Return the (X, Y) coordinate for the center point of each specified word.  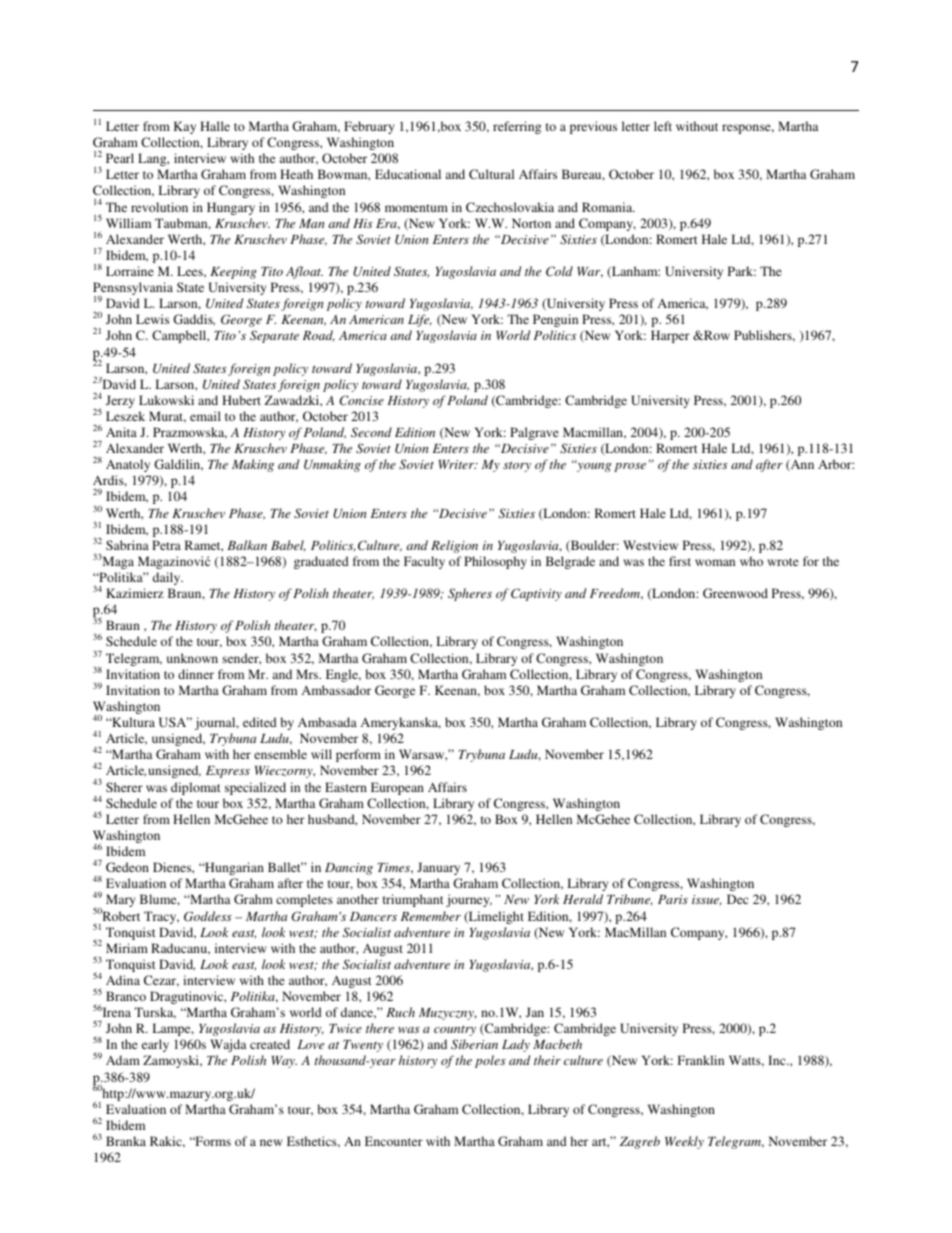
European (397, 788)
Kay (185, 127)
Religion (454, 546)
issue (707, 900)
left (663, 126)
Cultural (491, 174)
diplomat (196, 788)
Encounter (394, 1141)
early (155, 1045)
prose (630, 467)
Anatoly (128, 465)
